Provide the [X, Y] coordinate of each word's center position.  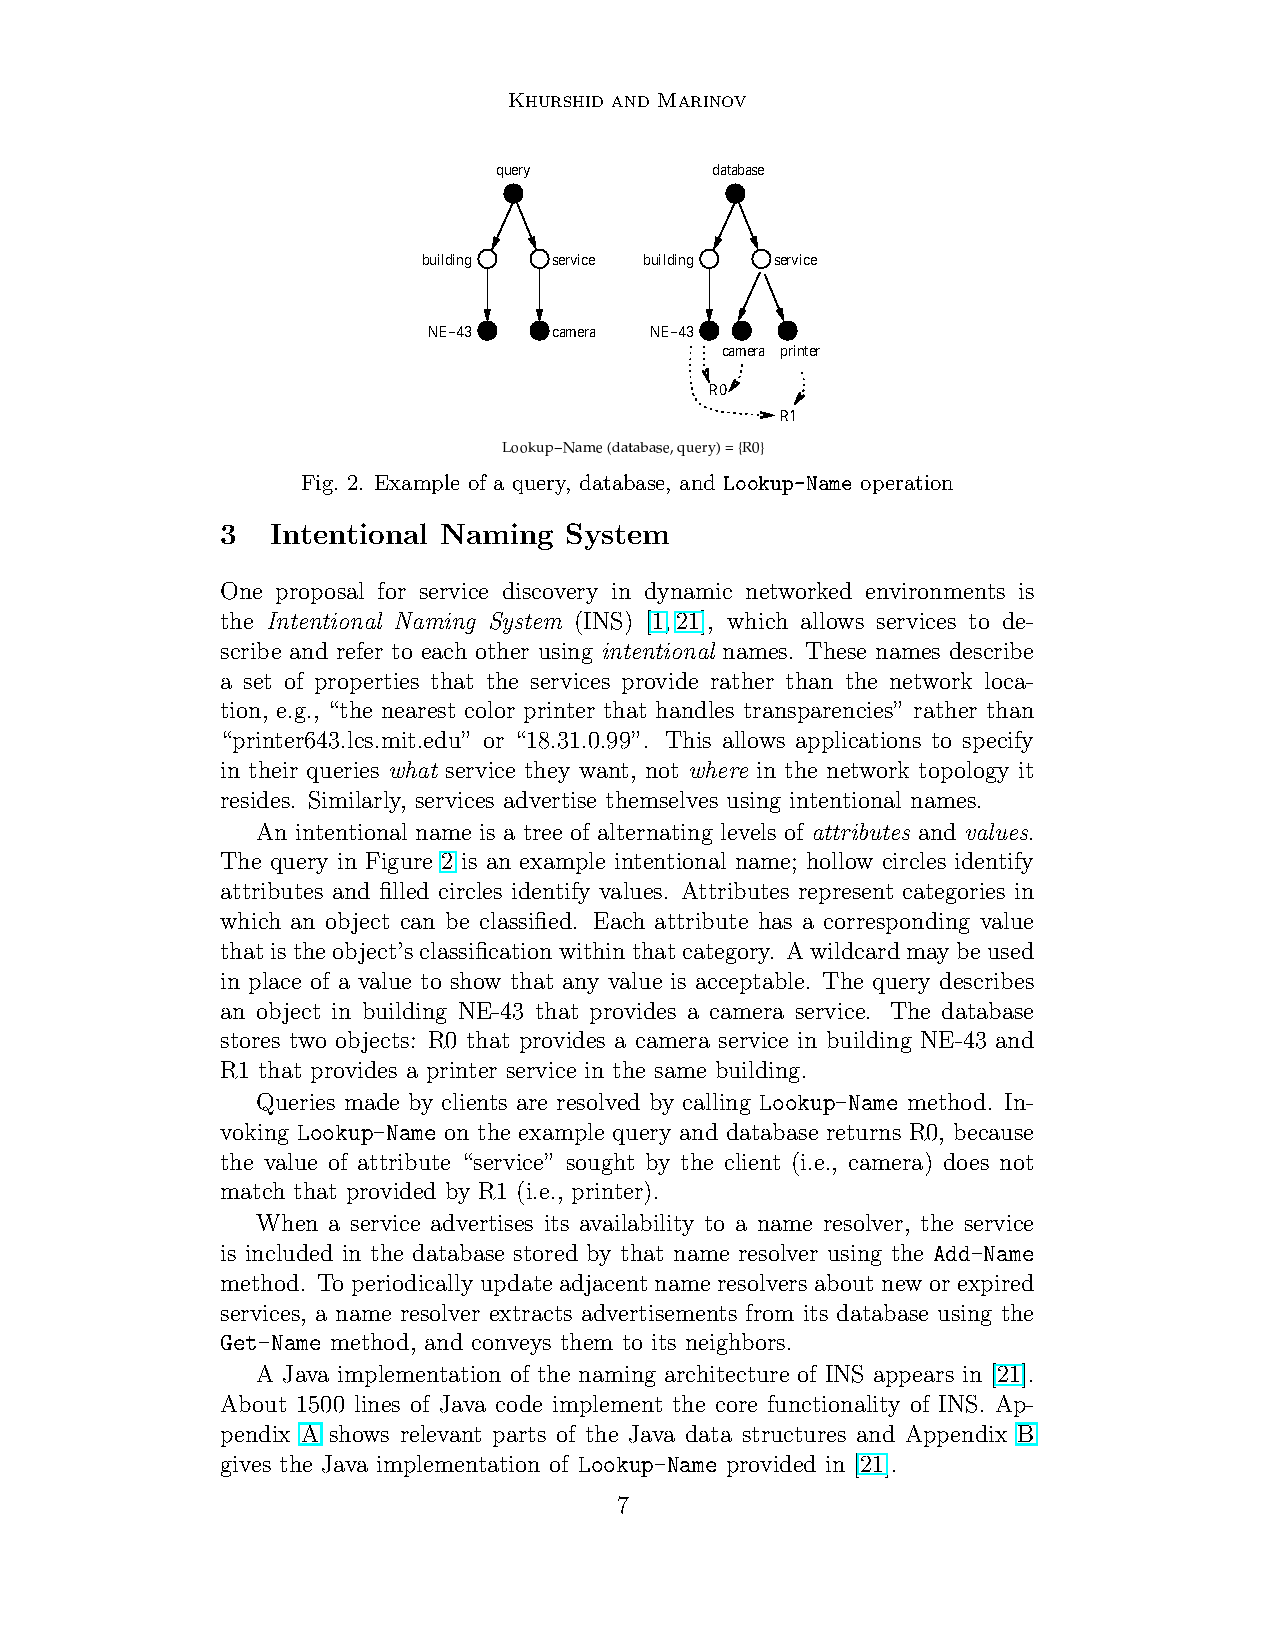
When [287, 1222]
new [902, 1285]
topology [964, 772]
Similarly [357, 802]
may [928, 956]
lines [377, 1403]
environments [935, 591]
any [581, 986]
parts [519, 1437]
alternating [655, 834]
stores [250, 1040]
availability [637, 1225]
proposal [320, 593]
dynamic [688, 593]
